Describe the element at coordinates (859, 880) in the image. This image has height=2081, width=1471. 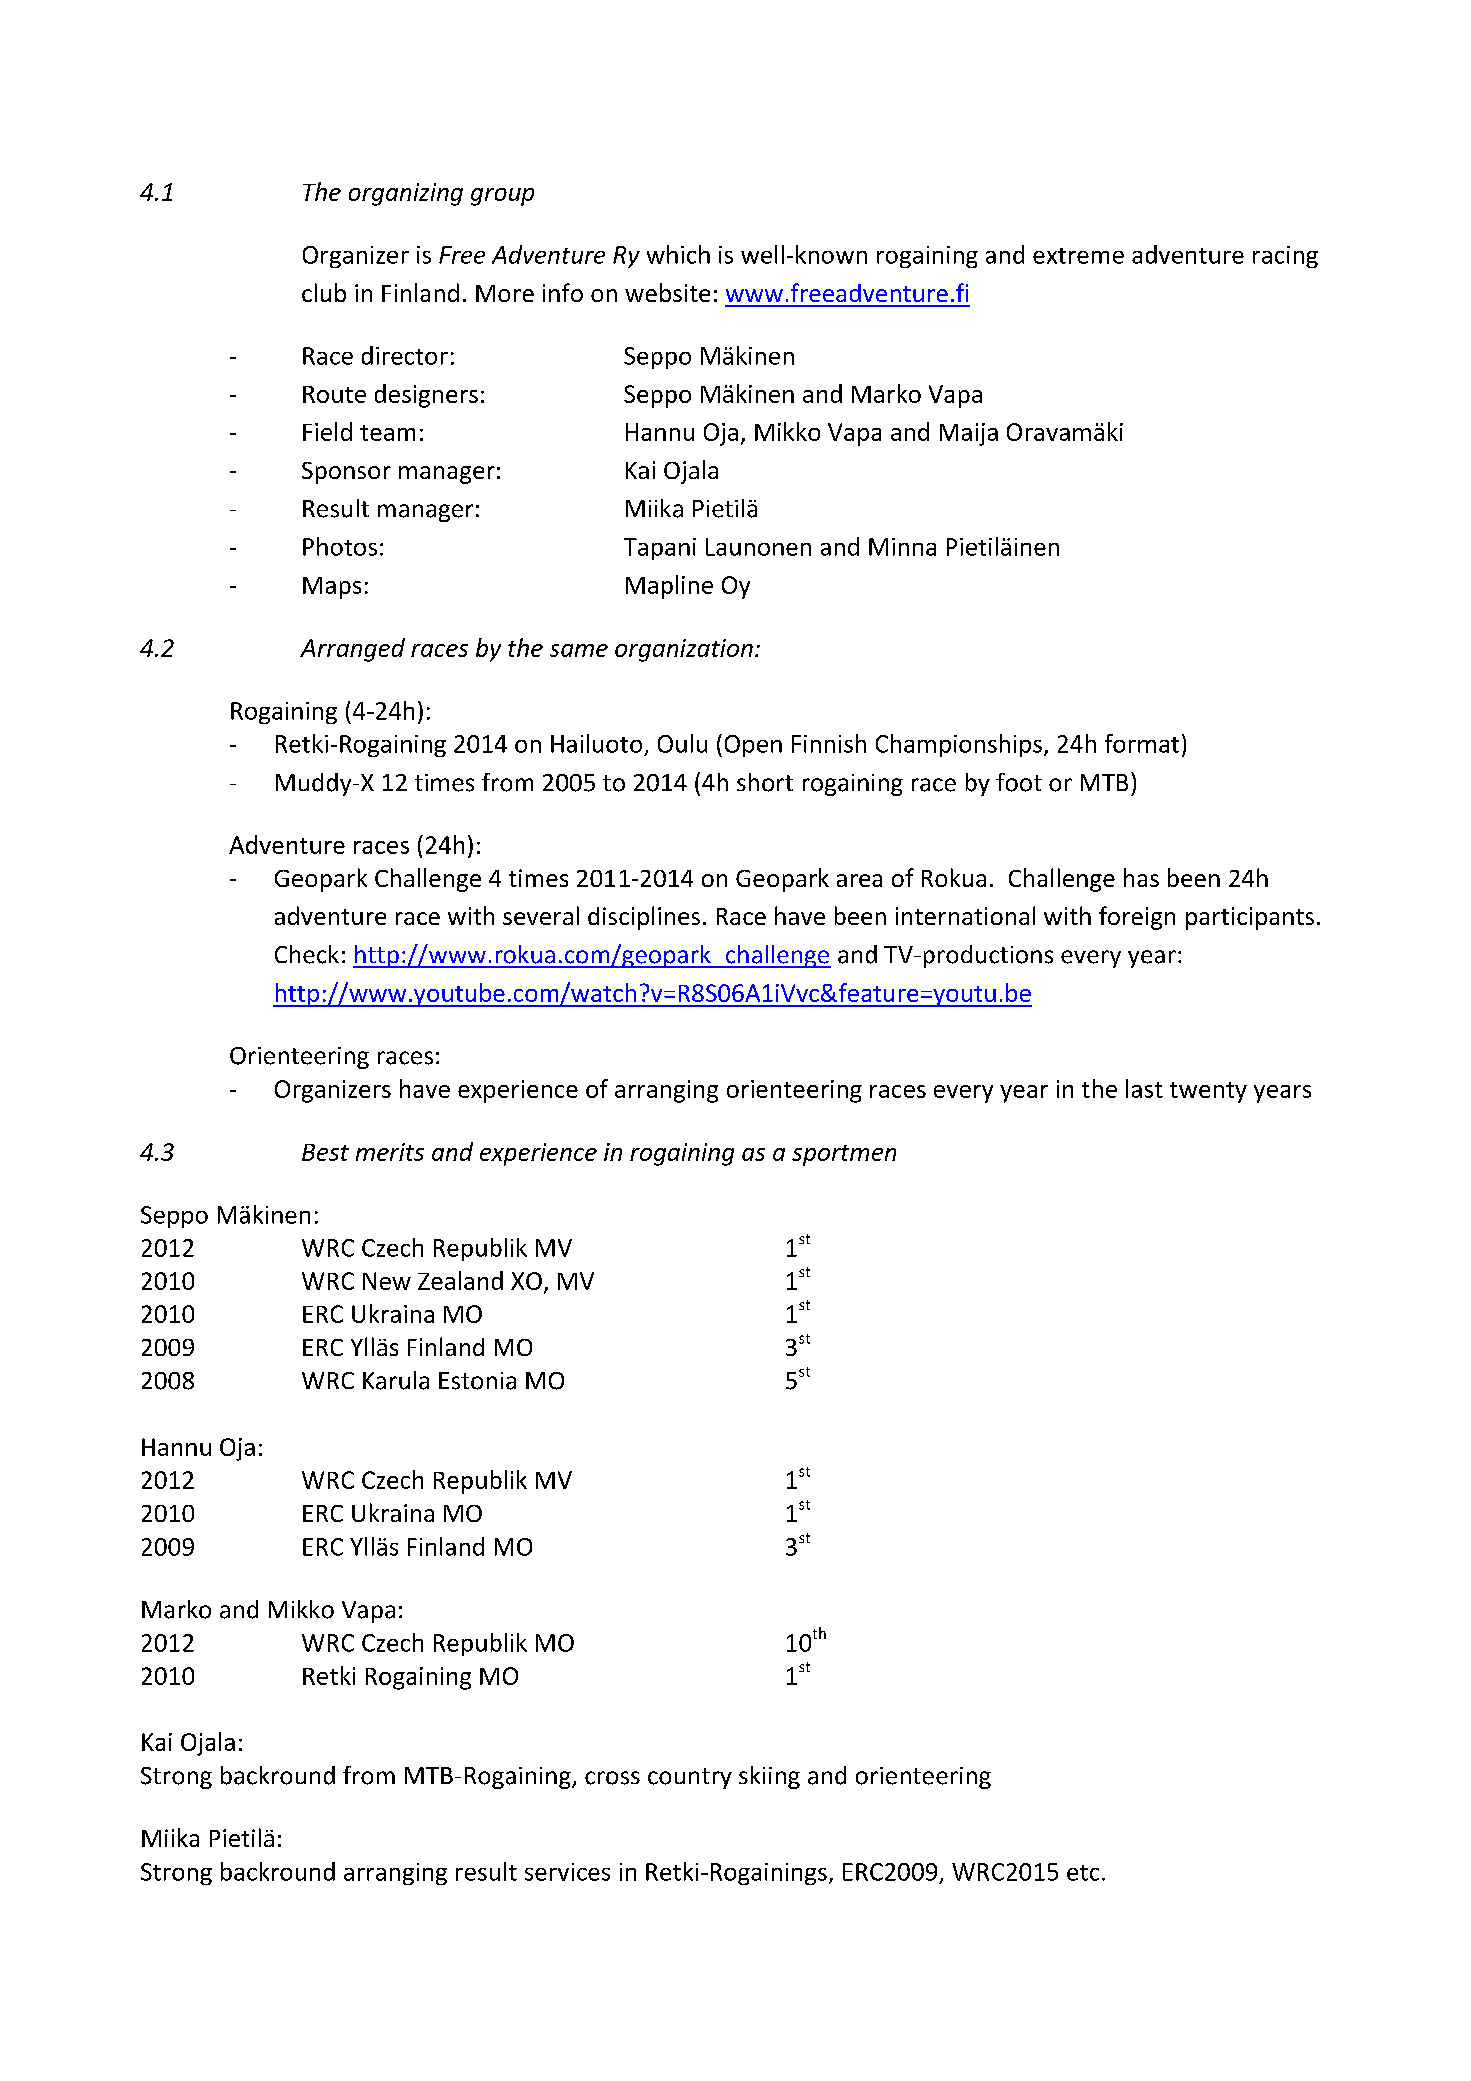
I see `area` at that location.
